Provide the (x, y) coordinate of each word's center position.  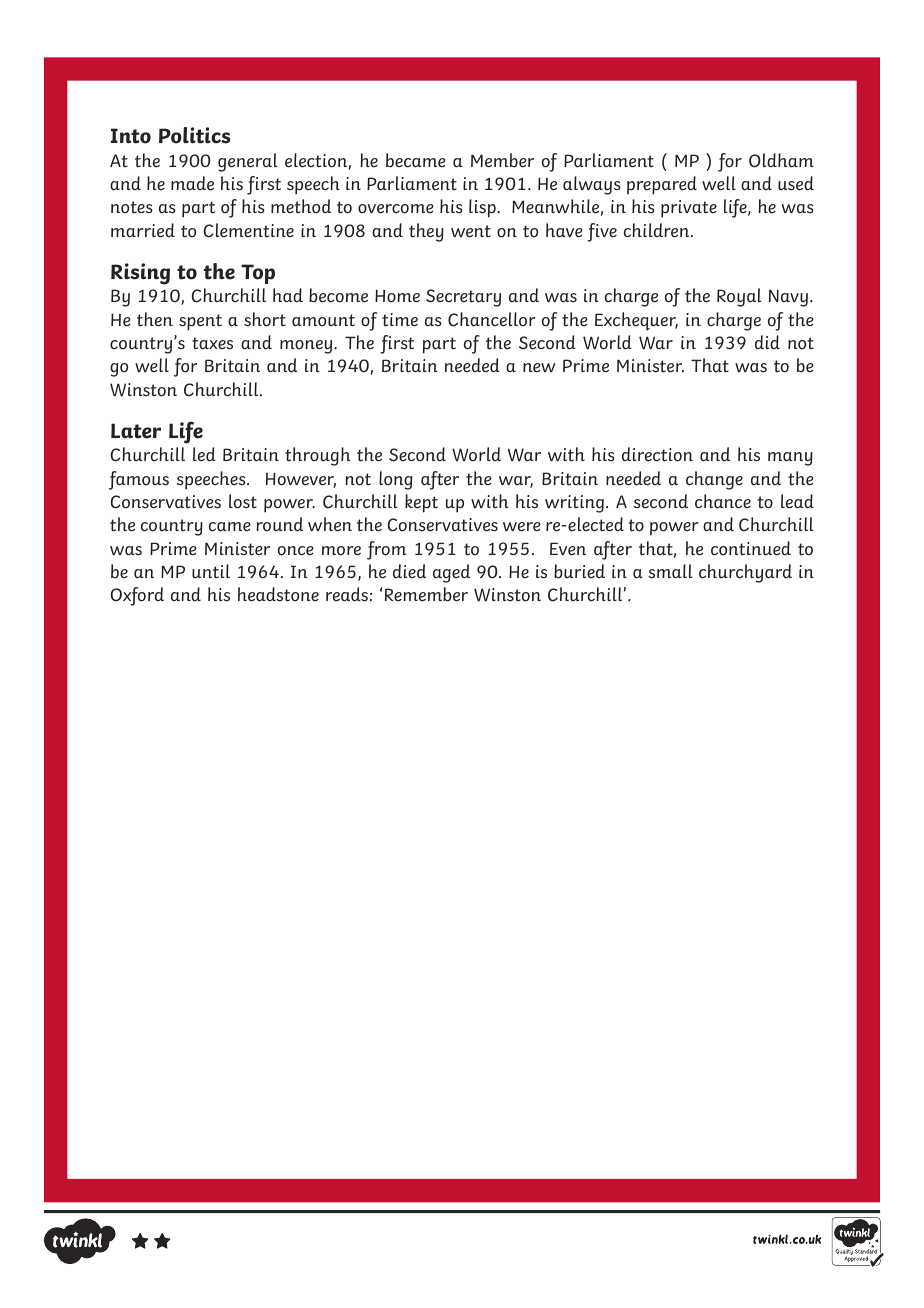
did (767, 342)
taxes (212, 343)
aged (451, 573)
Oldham (781, 160)
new (539, 368)
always (592, 185)
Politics (194, 135)
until (211, 571)
